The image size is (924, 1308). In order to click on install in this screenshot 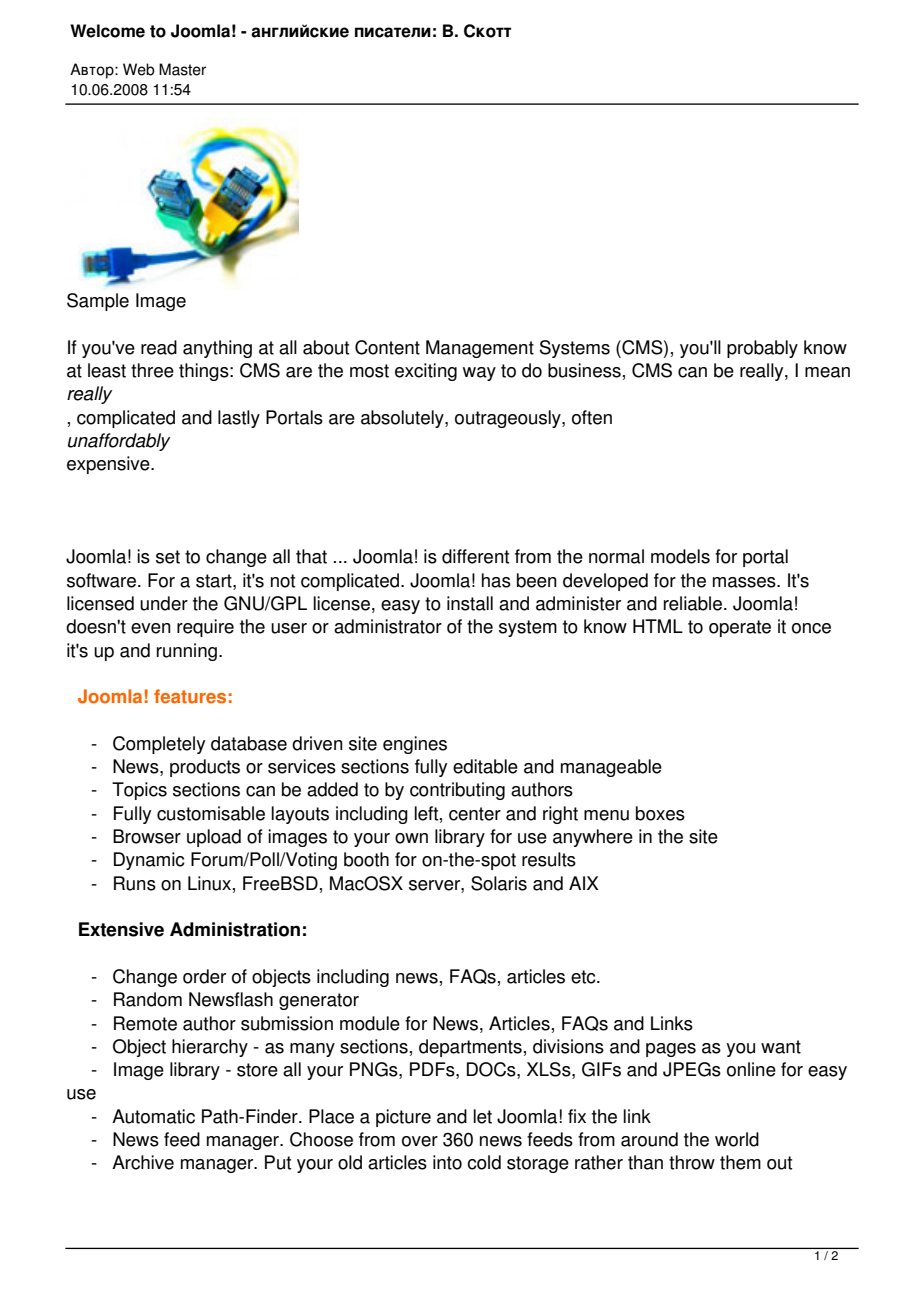, I will do `click(470, 603)`.
